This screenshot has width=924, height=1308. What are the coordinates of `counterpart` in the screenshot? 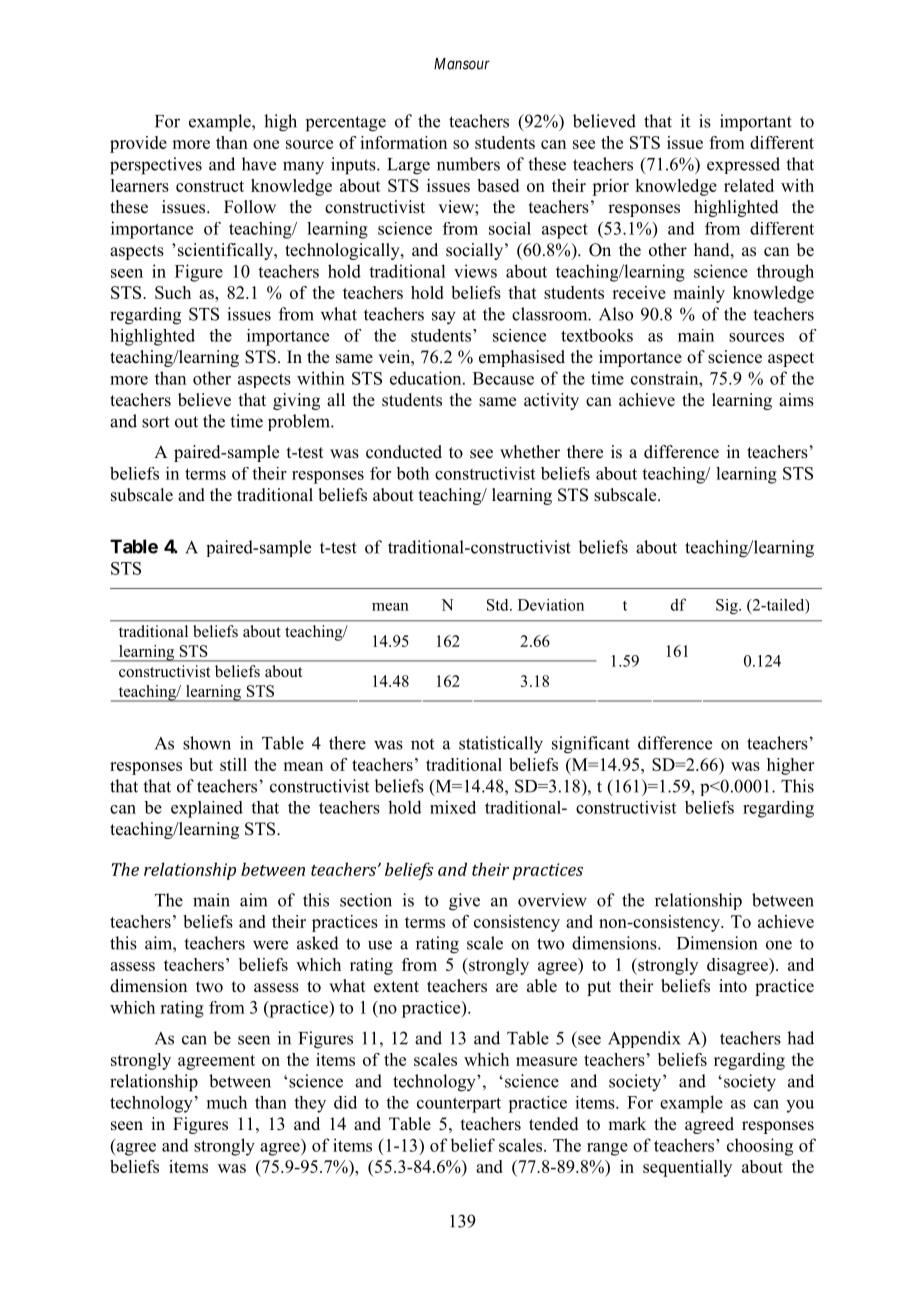 It's located at (459, 1105).
